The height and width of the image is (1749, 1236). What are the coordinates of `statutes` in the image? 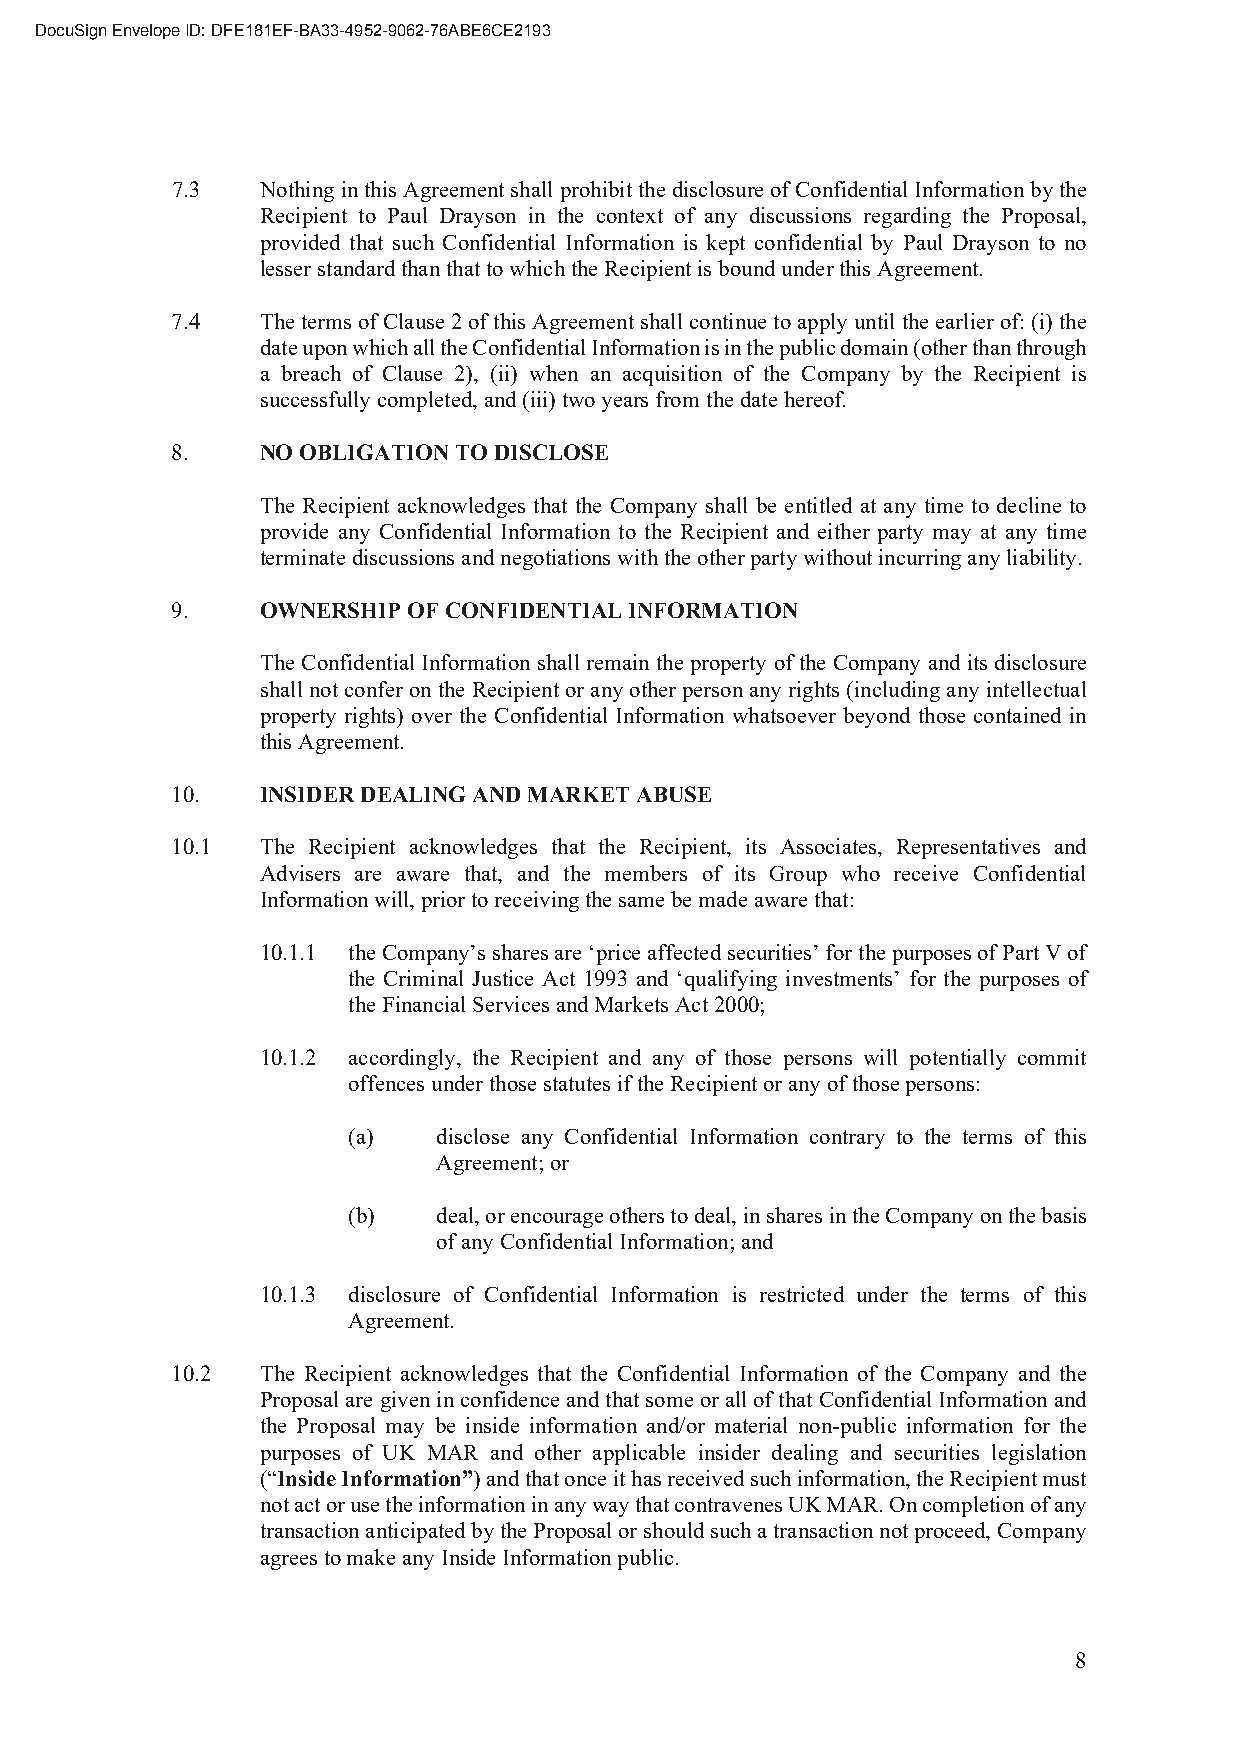 It's located at (577, 1084).
